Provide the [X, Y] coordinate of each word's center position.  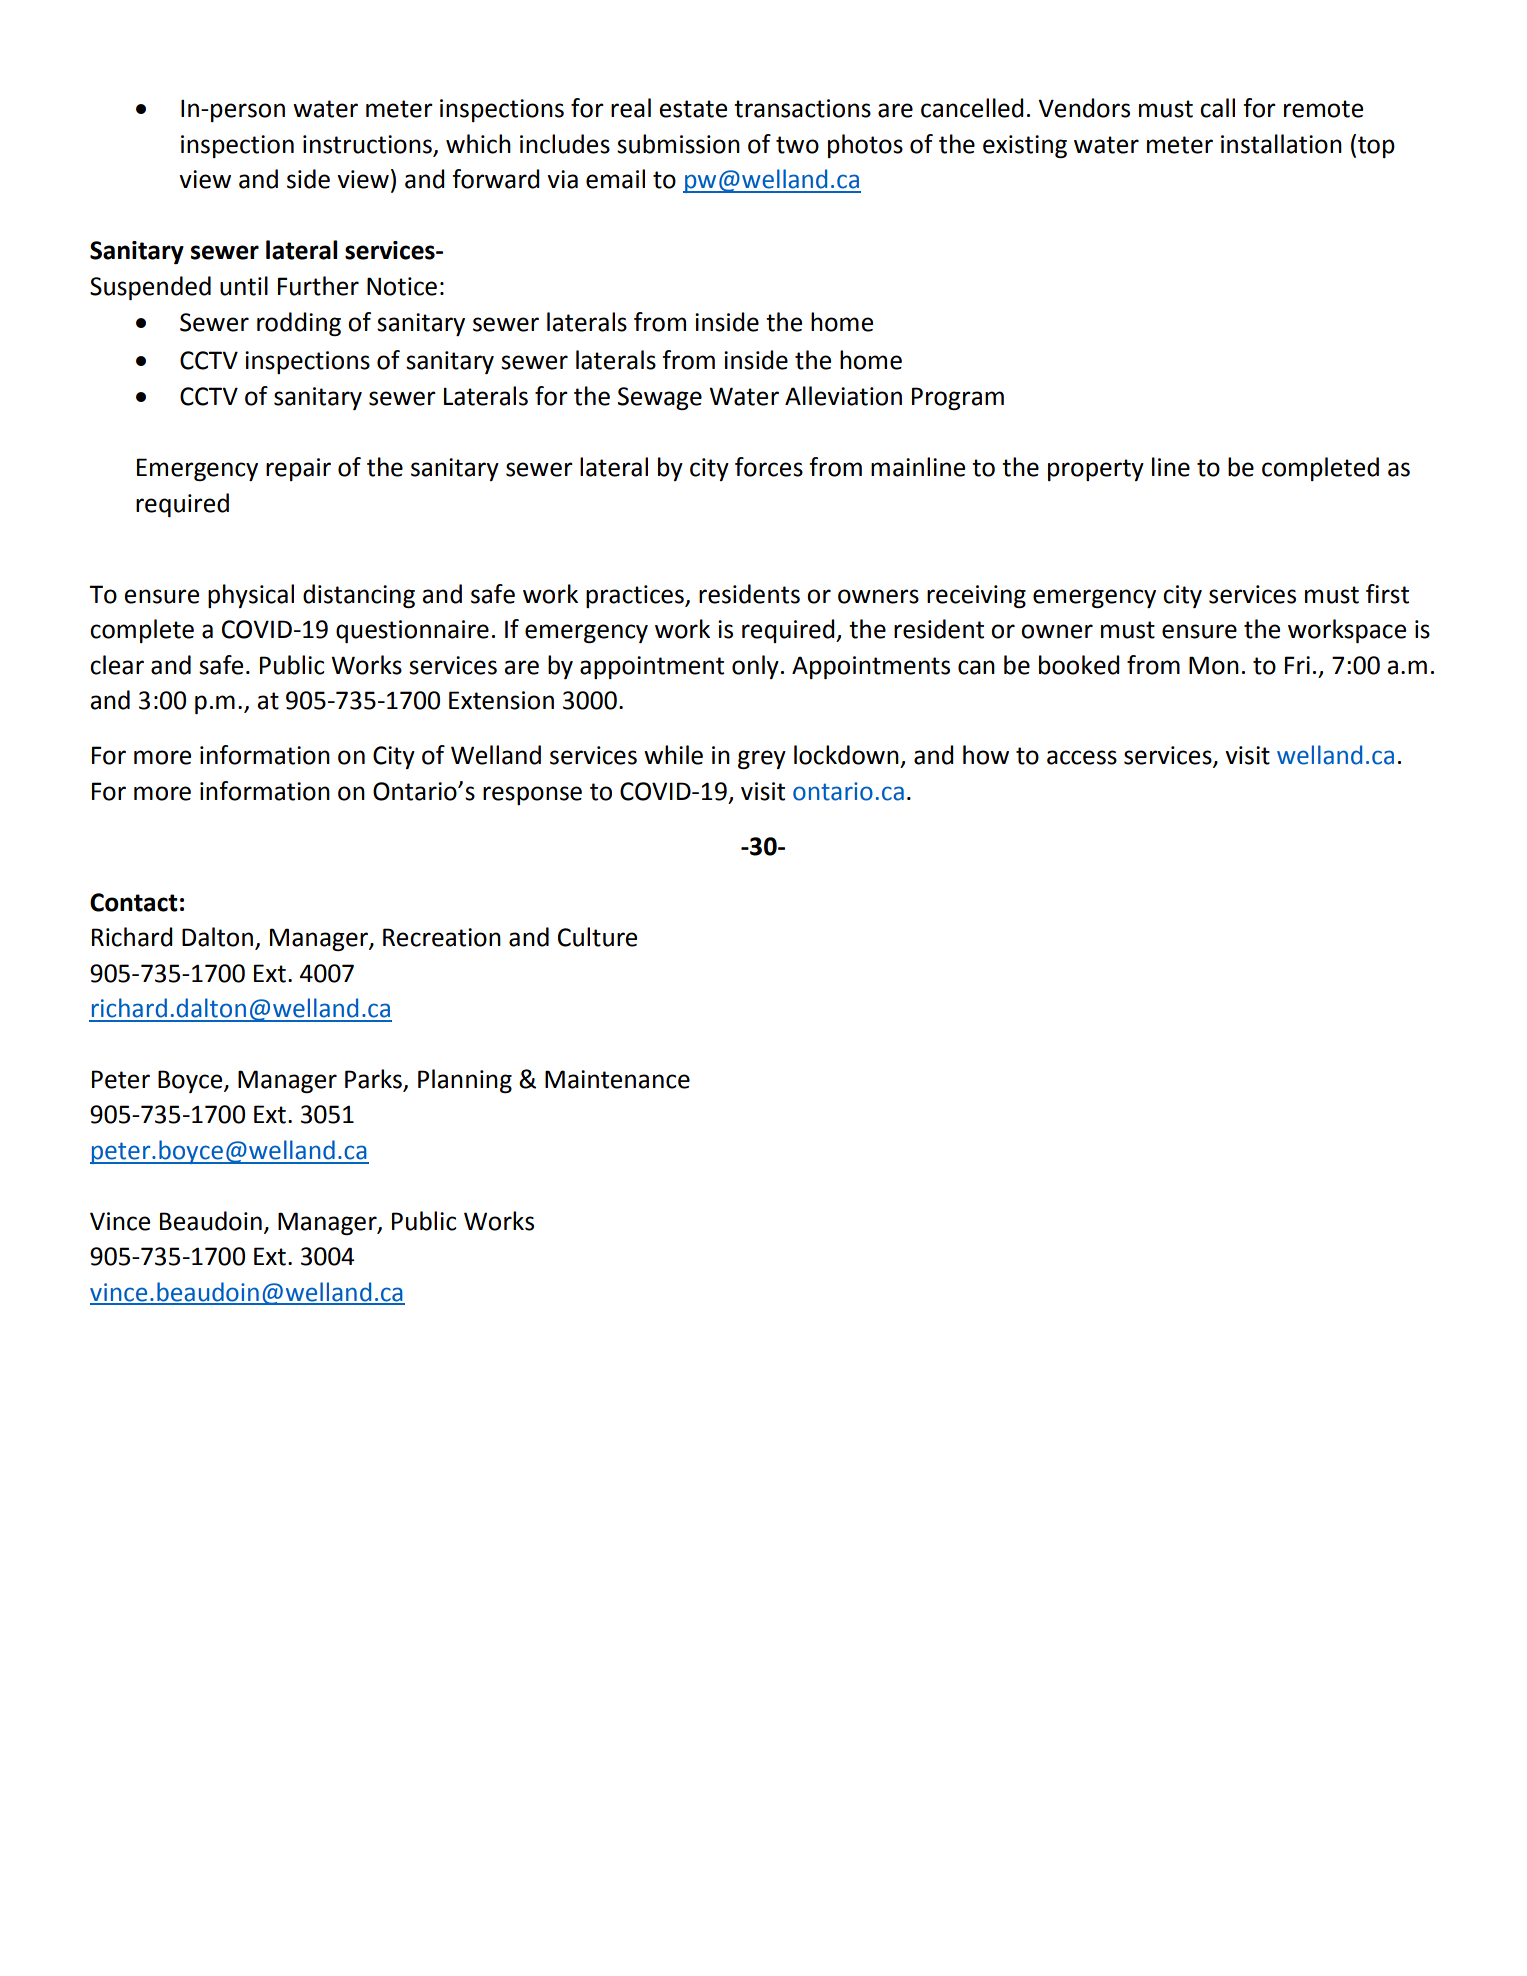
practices [636, 596]
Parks [374, 1080]
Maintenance [617, 1079]
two [797, 145]
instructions [367, 144]
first [1387, 594]
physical [251, 596]
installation [1281, 144]
